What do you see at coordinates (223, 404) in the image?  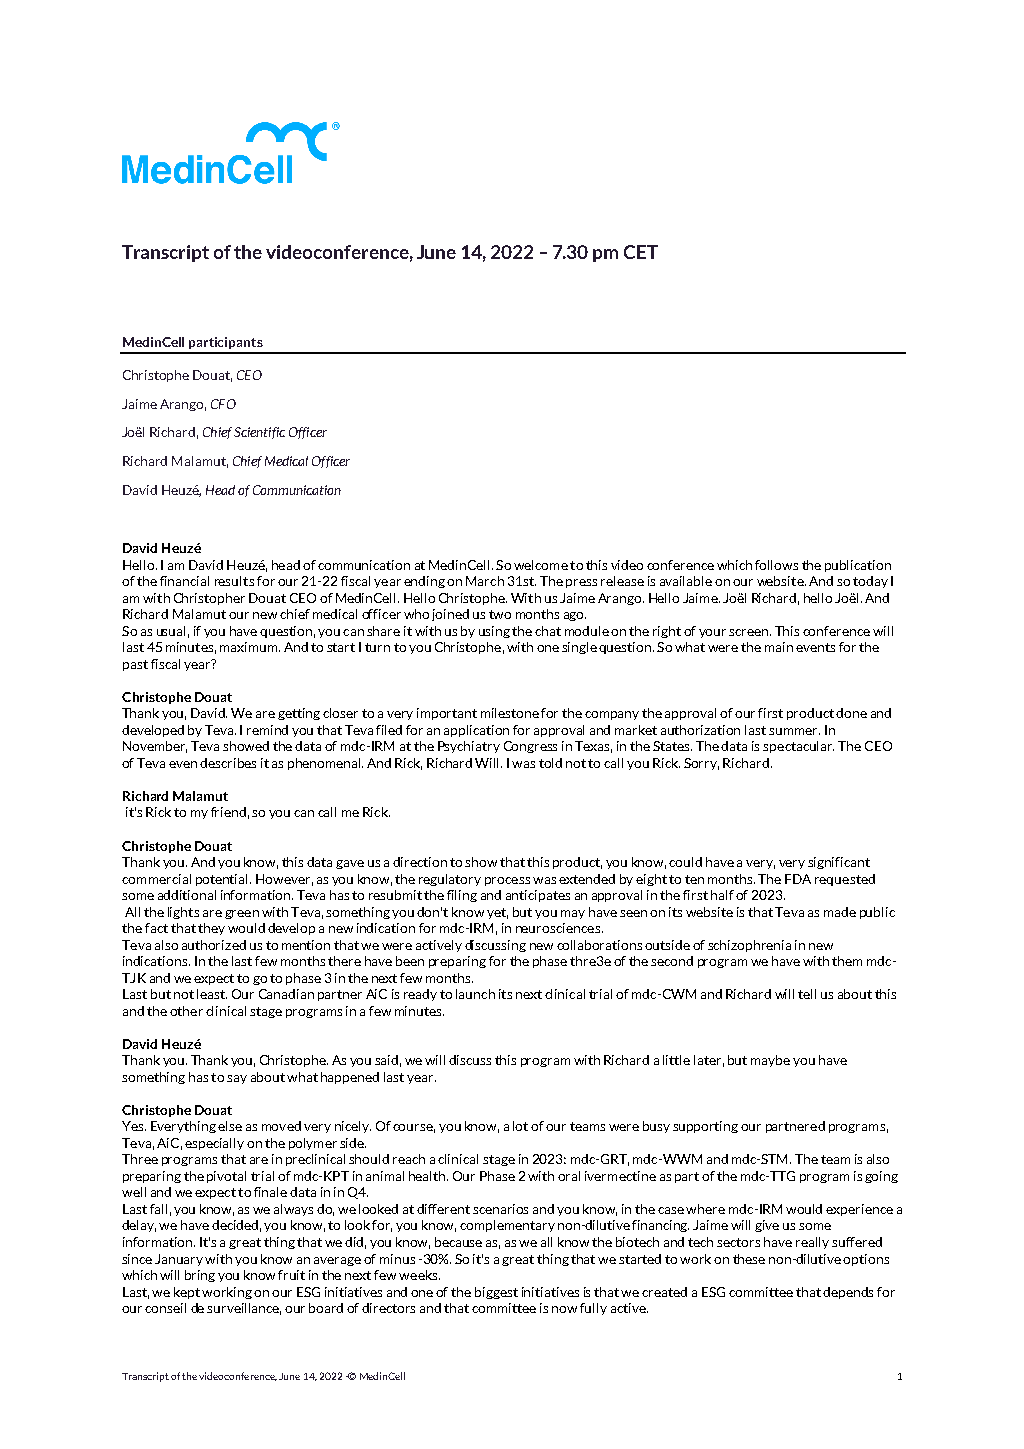 I see `CFO` at bounding box center [223, 404].
